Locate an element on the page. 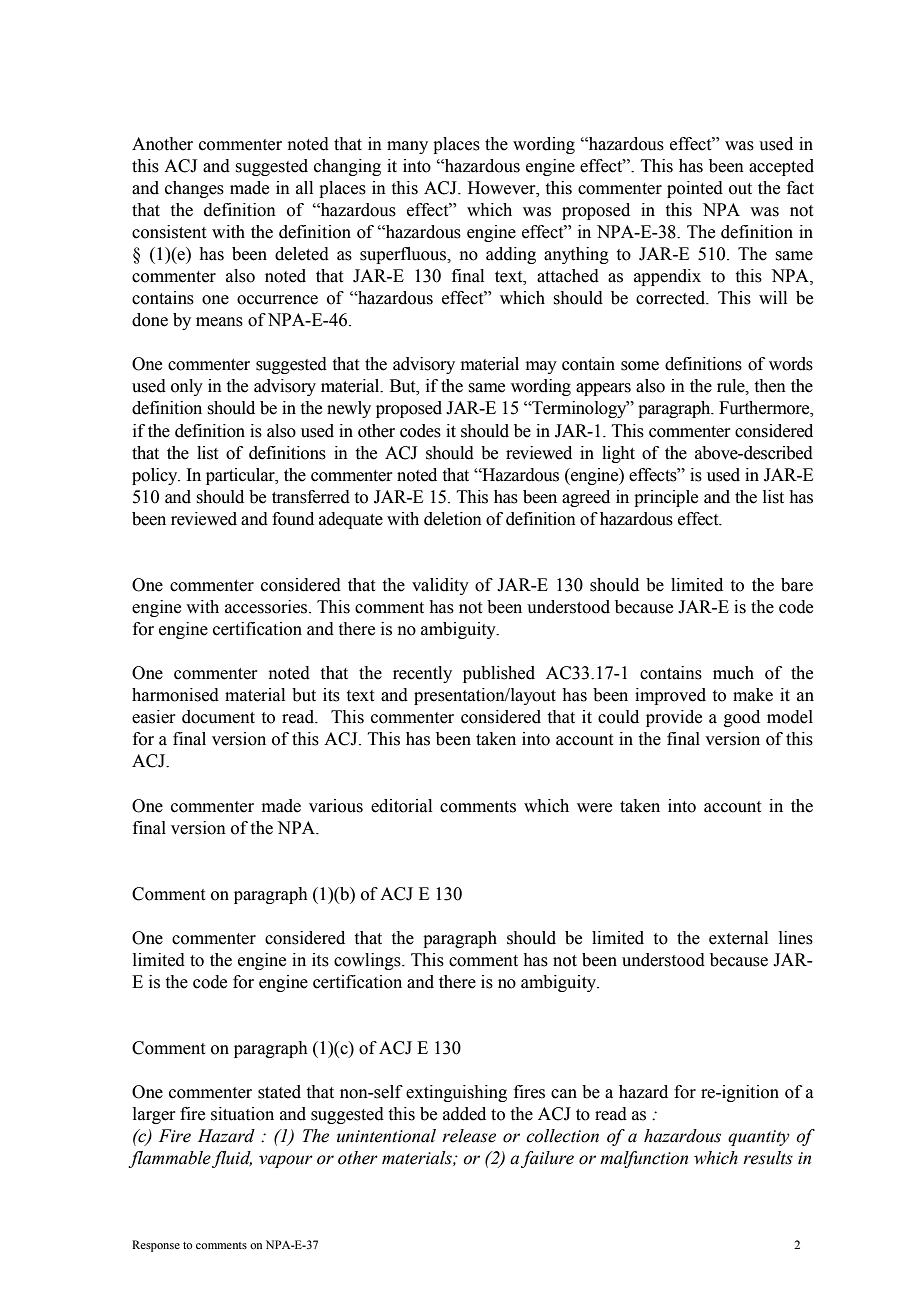  many is located at coordinates (407, 147).
